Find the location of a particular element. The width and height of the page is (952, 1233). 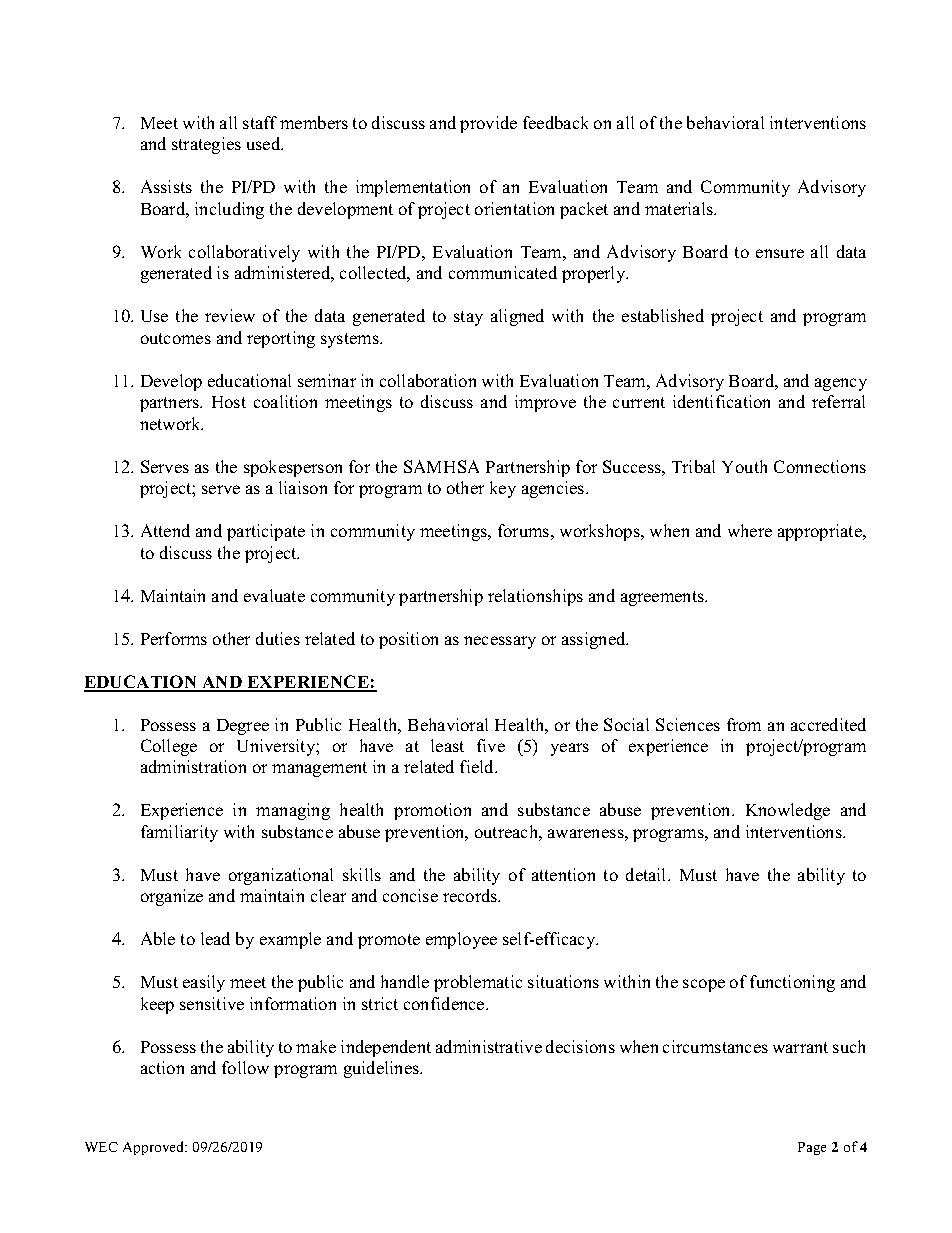

Page is located at coordinates (812, 1148).
